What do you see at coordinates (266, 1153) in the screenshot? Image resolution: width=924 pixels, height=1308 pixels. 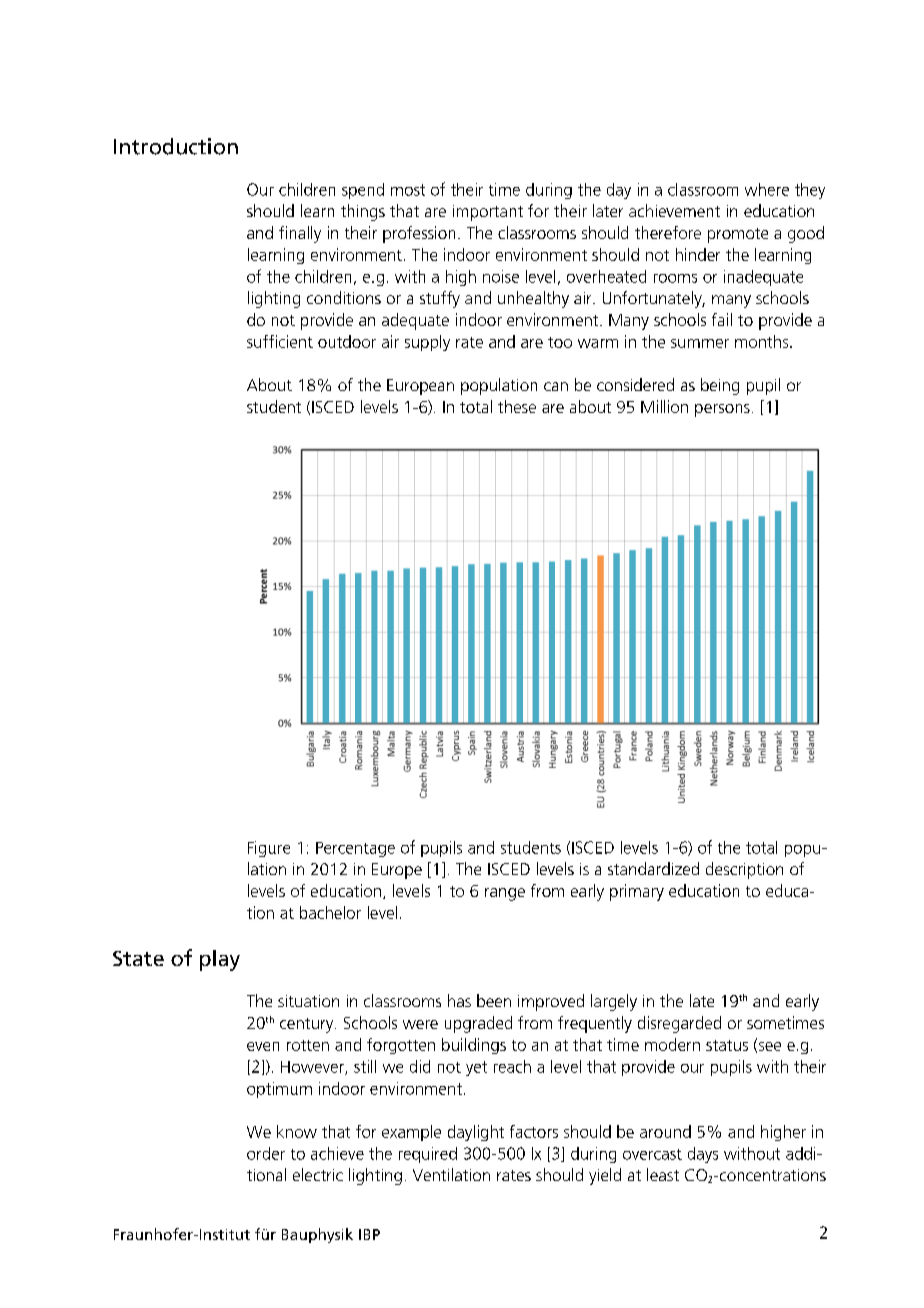 I see `order` at bounding box center [266, 1153].
